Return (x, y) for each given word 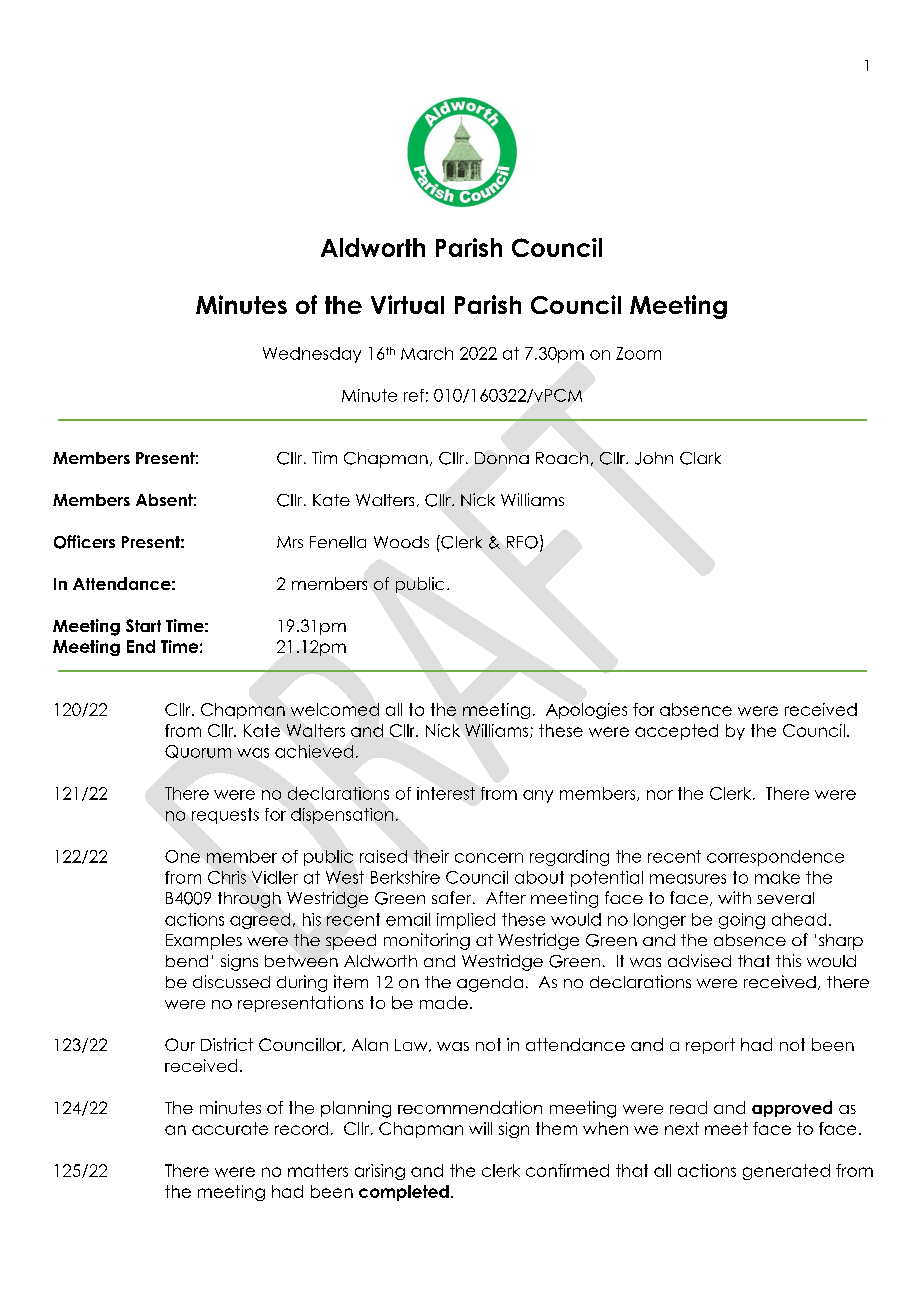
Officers (84, 542)
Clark (700, 458)
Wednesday (312, 355)
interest (446, 793)
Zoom (638, 353)
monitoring (427, 941)
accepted (676, 732)
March (427, 353)
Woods (401, 542)
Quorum (198, 751)
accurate (230, 1128)
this (788, 960)
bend (187, 961)
